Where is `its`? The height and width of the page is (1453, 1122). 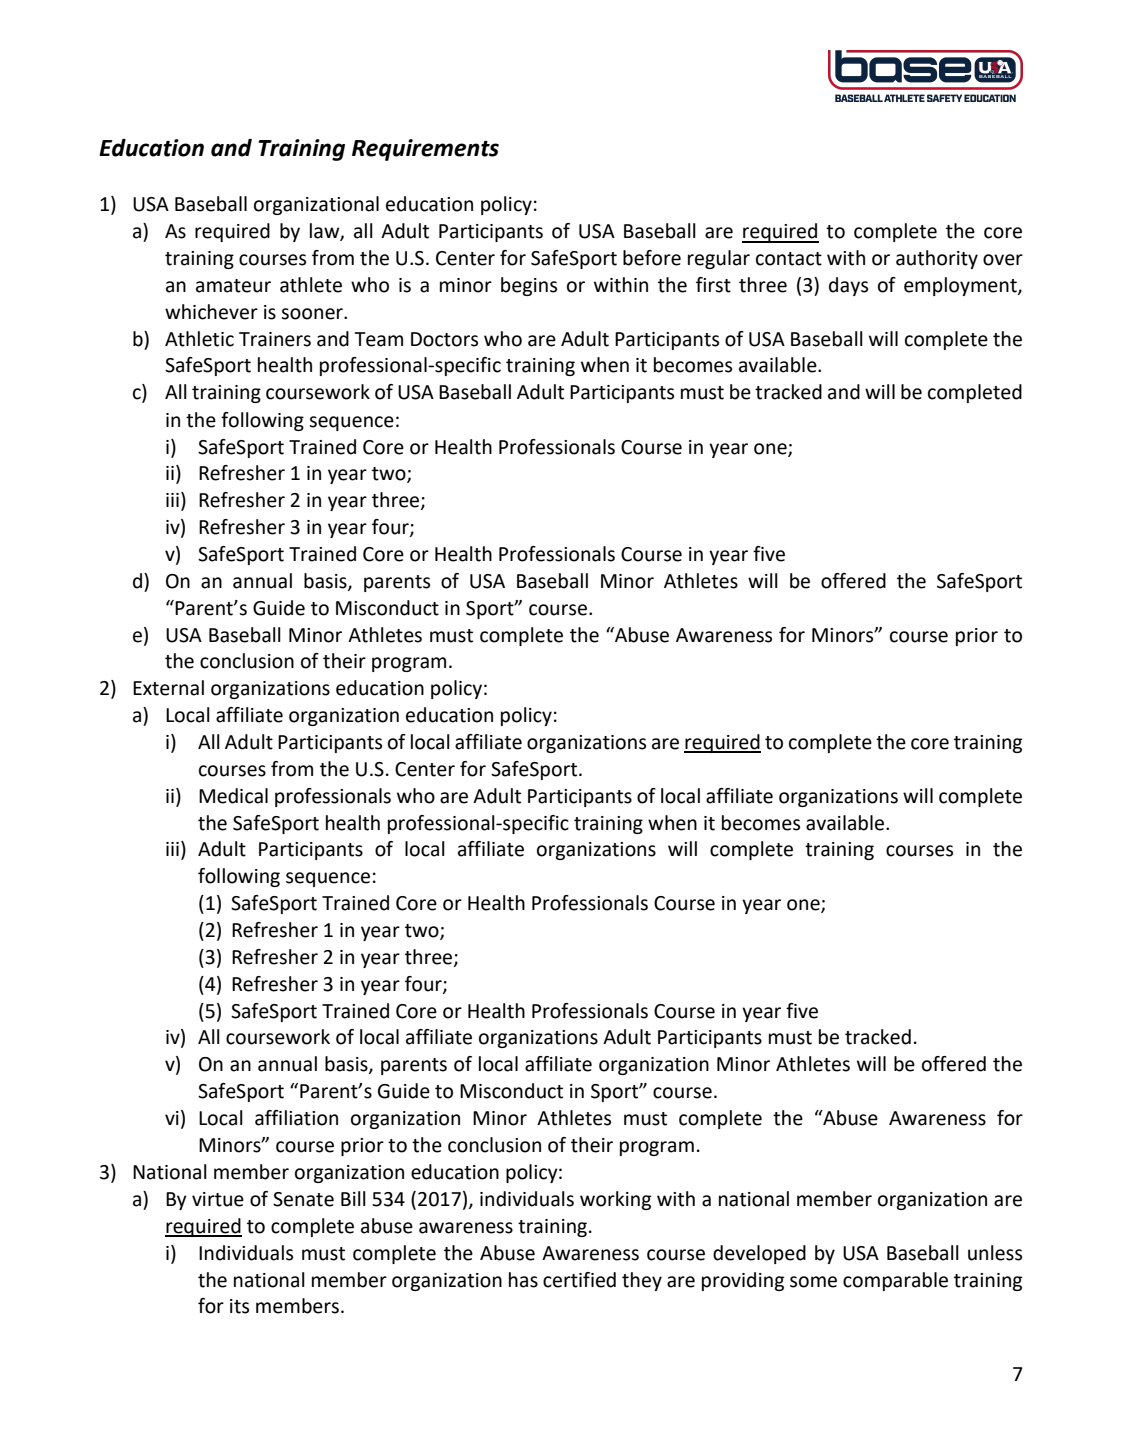 its is located at coordinates (239, 1306).
